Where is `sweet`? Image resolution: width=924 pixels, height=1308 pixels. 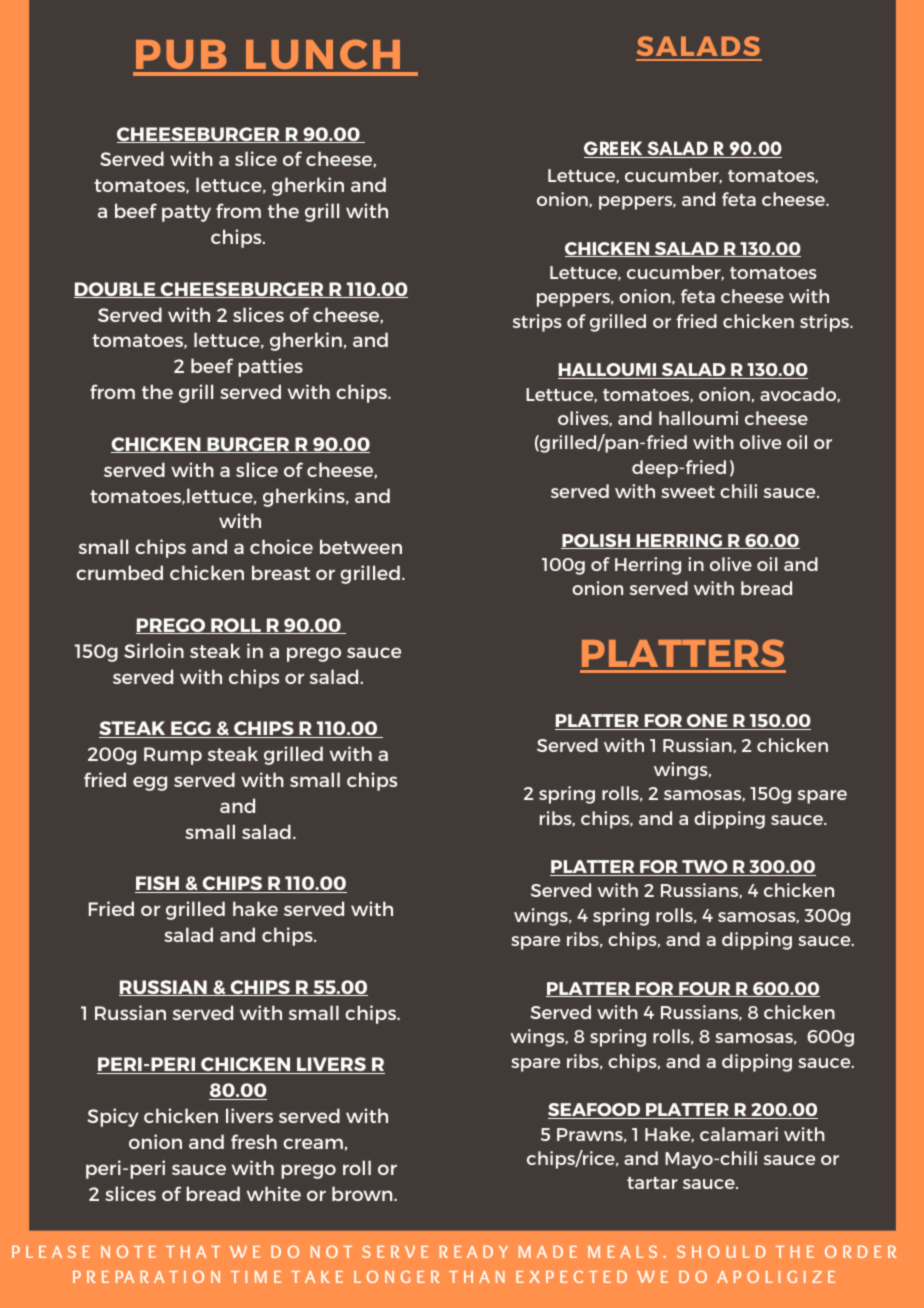
sweet is located at coordinates (688, 492).
